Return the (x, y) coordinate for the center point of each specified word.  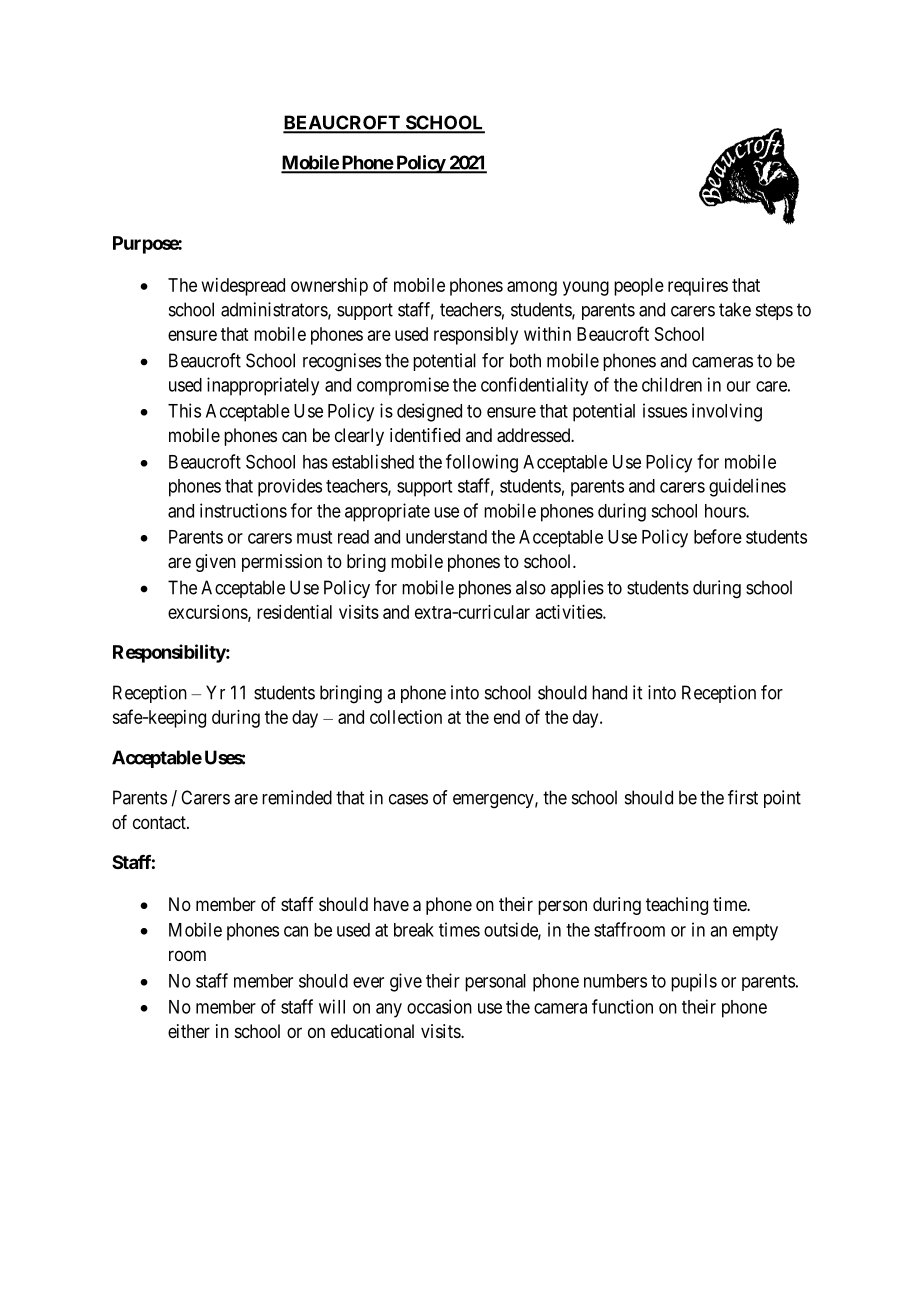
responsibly (476, 336)
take (735, 309)
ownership (329, 287)
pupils (694, 982)
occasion (439, 1006)
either (189, 1031)
